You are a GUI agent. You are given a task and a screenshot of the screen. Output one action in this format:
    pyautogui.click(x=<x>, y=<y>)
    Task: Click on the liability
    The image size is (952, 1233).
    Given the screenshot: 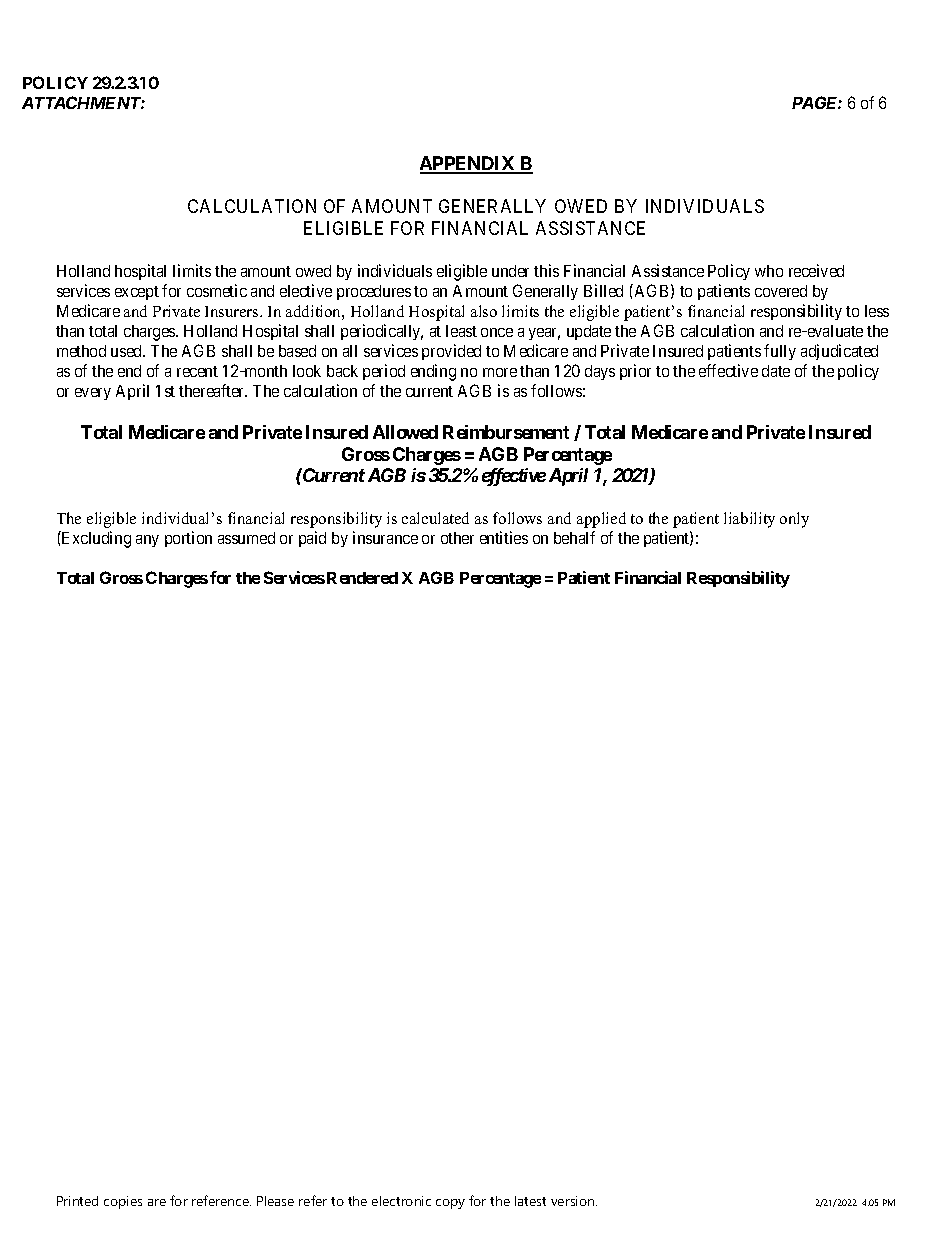 What is the action you would take?
    pyautogui.click(x=749, y=520)
